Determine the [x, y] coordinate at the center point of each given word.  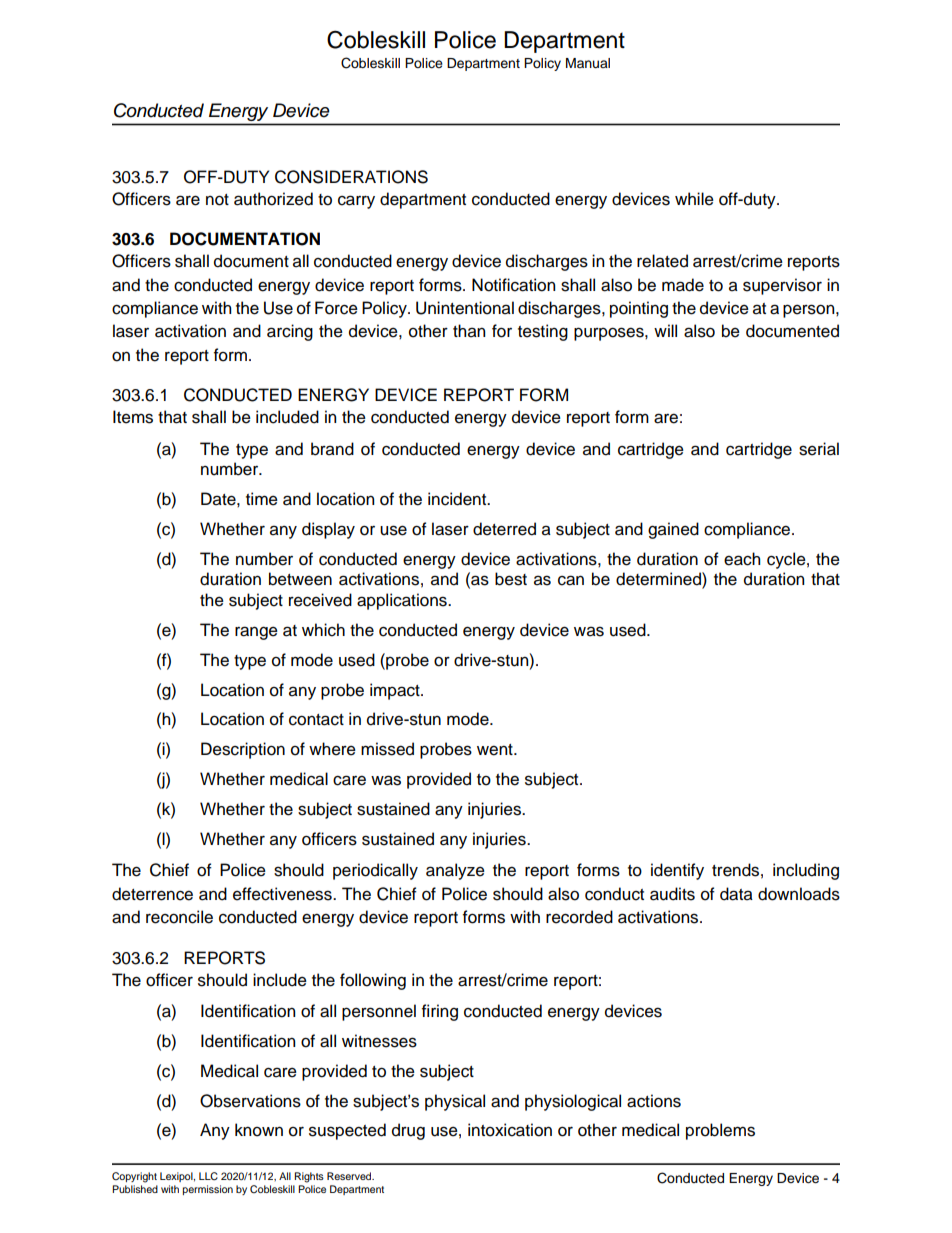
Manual [588, 63]
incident [458, 499]
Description [243, 750]
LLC [208, 1176]
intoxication [510, 1130]
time [262, 499]
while [694, 199]
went [496, 750]
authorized [273, 199]
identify [677, 871]
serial [819, 449]
